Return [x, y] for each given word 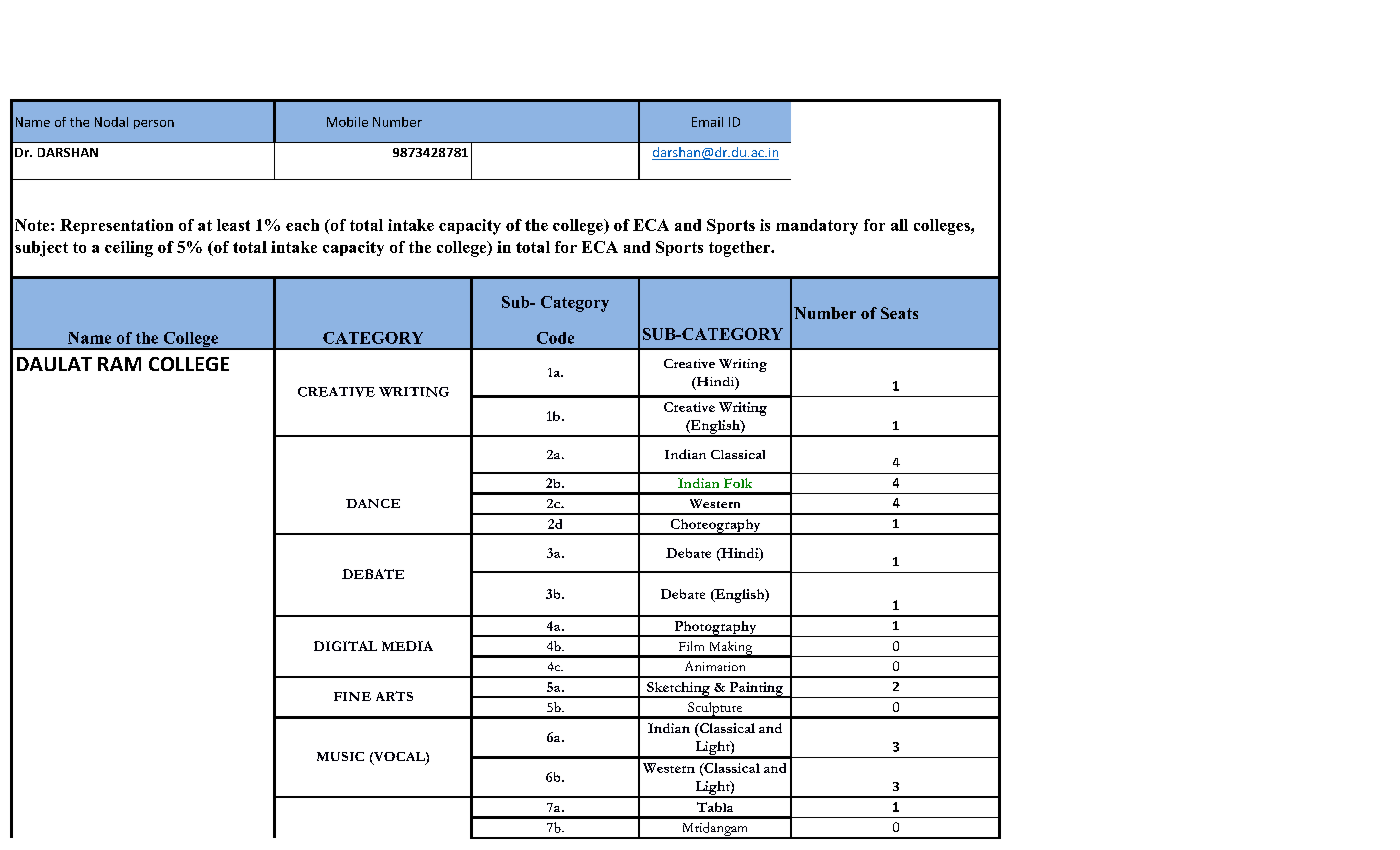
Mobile [347, 122]
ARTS [394, 696]
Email [707, 122]
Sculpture [715, 710]
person [154, 124]
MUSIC [340, 756]
